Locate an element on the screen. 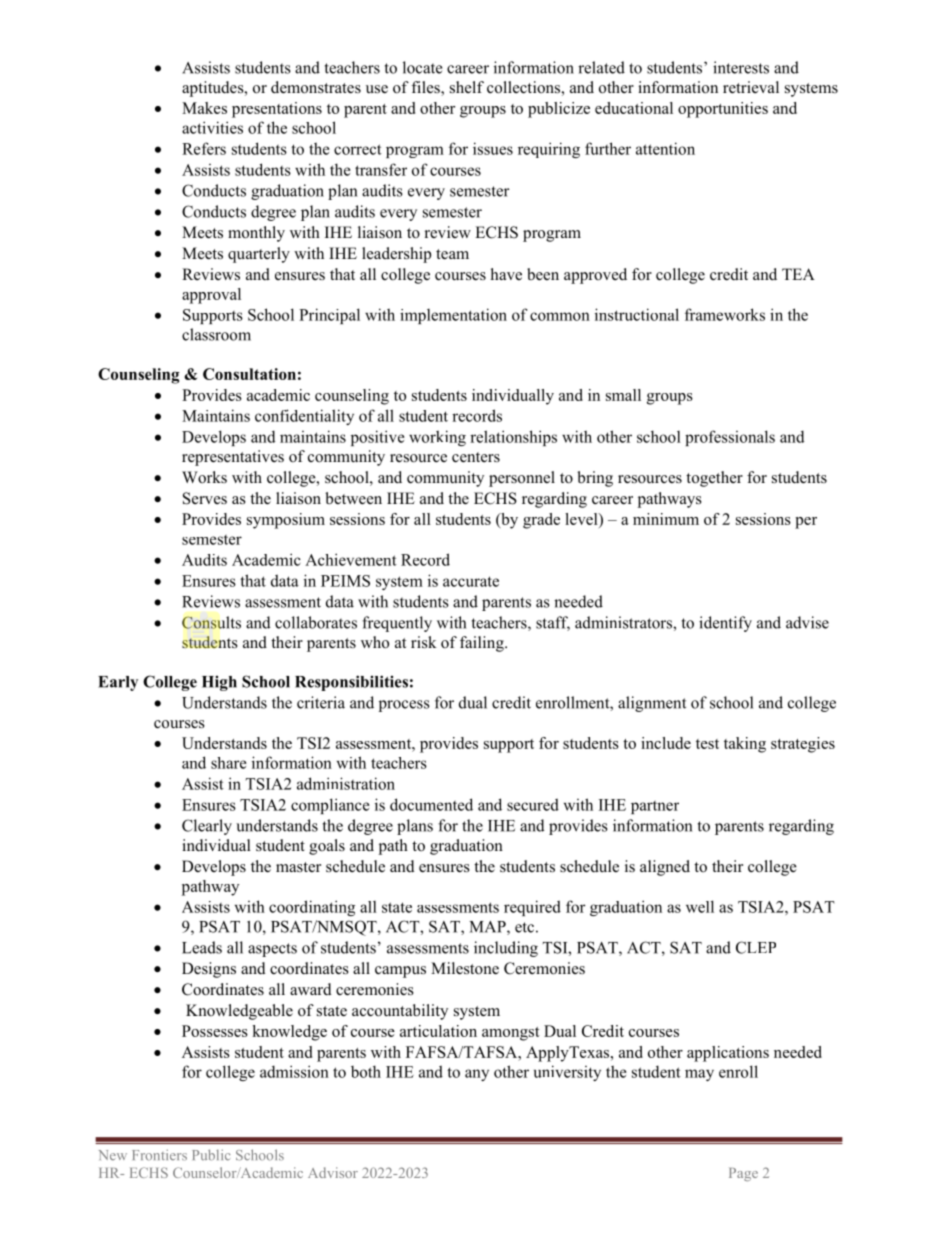 Image resolution: width=952 pixels, height=1233 pixels. failing is located at coordinates (483, 644).
